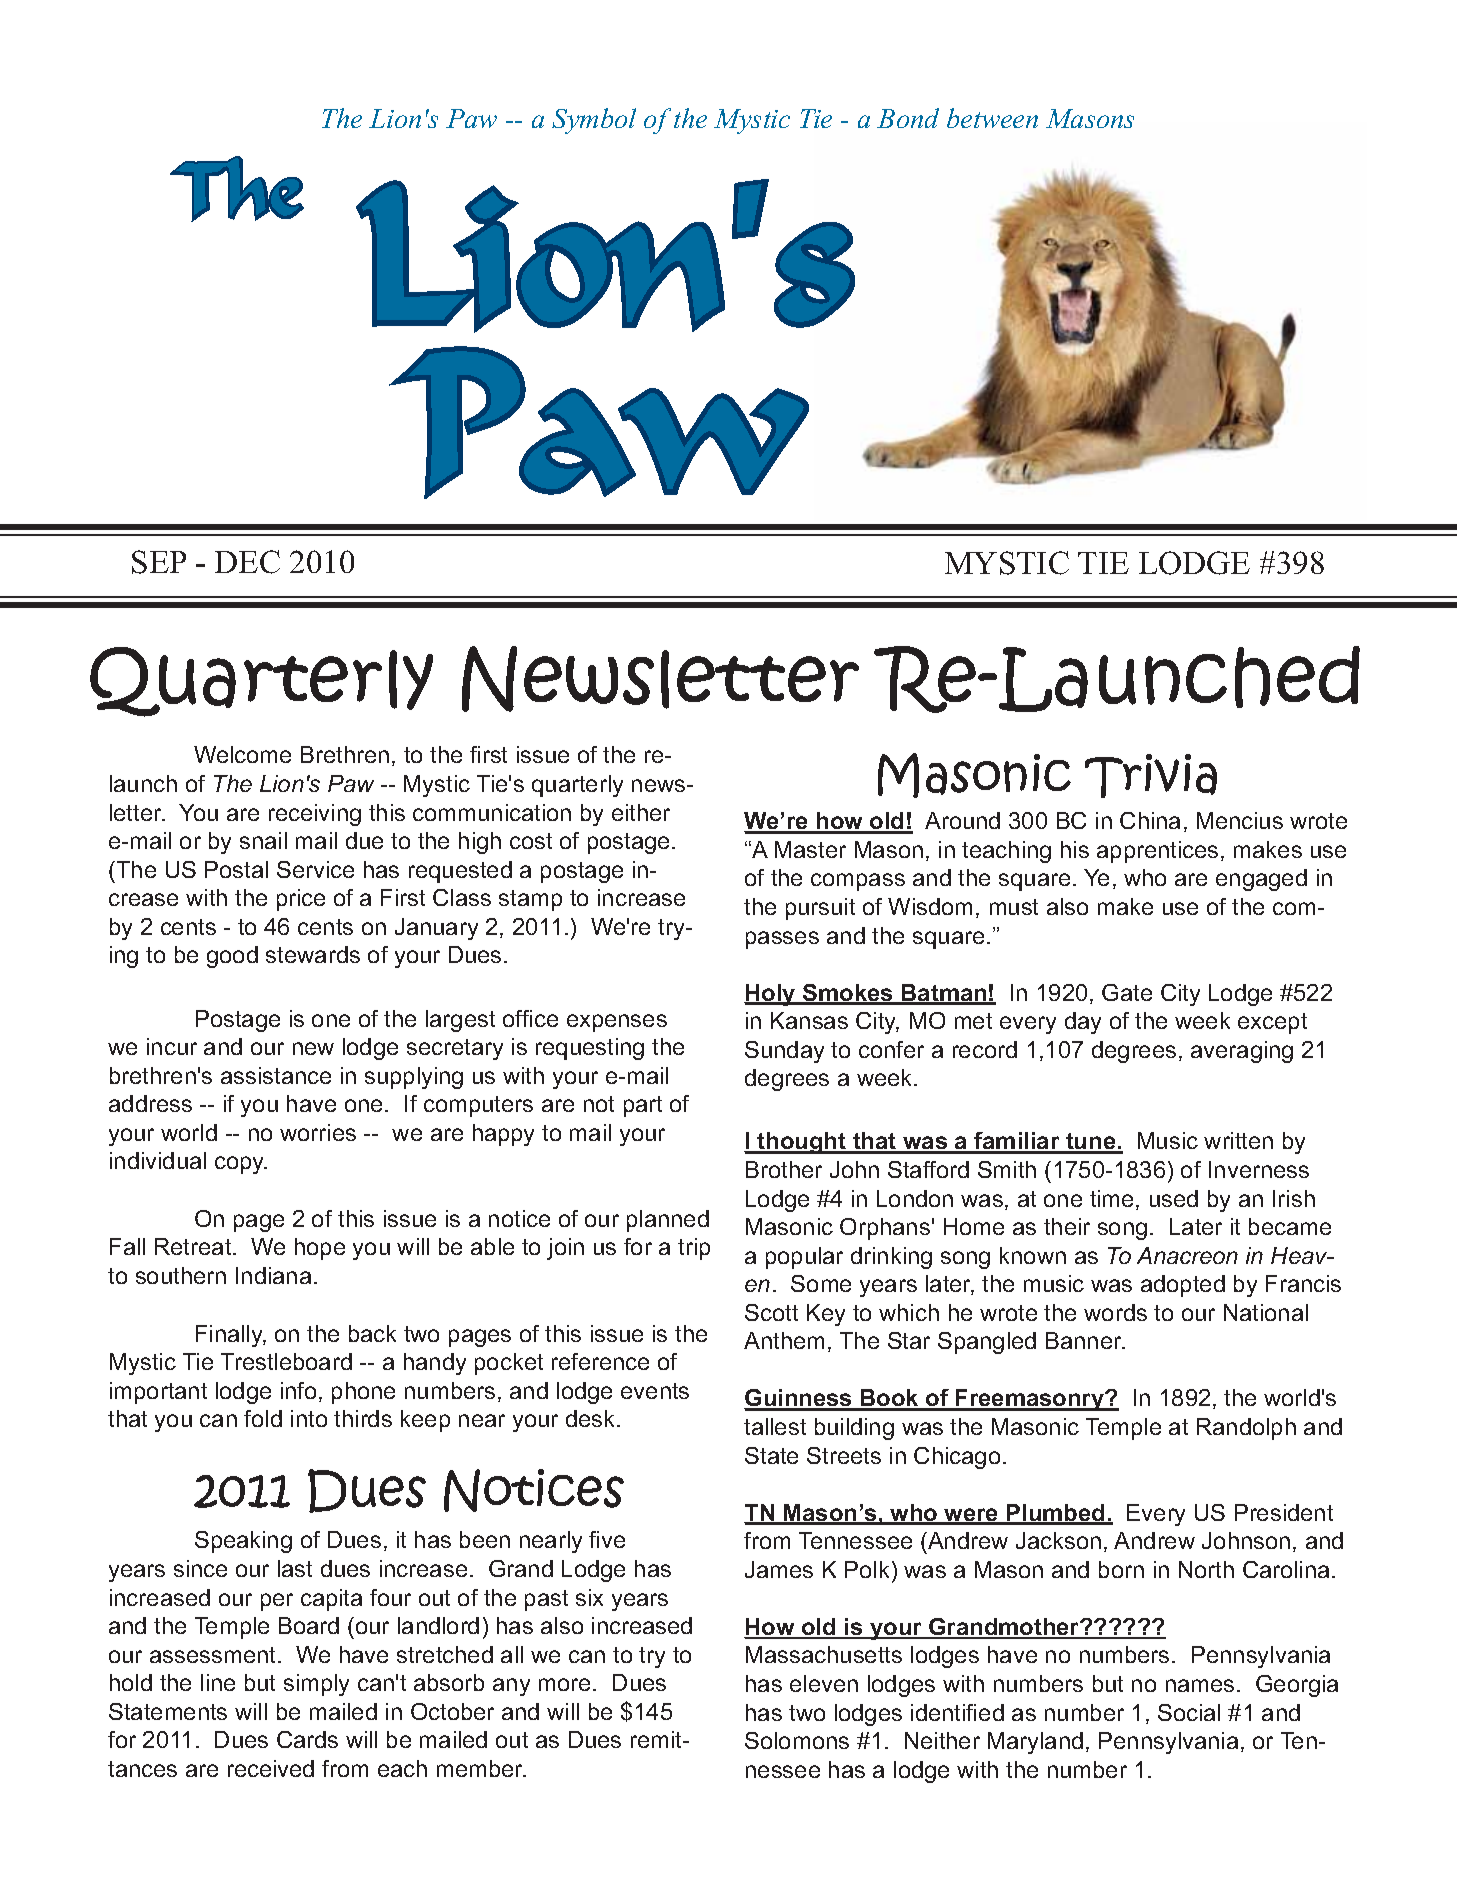 The width and height of the page is (1457, 1885). Describe the element at coordinates (232, 957) in the page. I see `good` at that location.
